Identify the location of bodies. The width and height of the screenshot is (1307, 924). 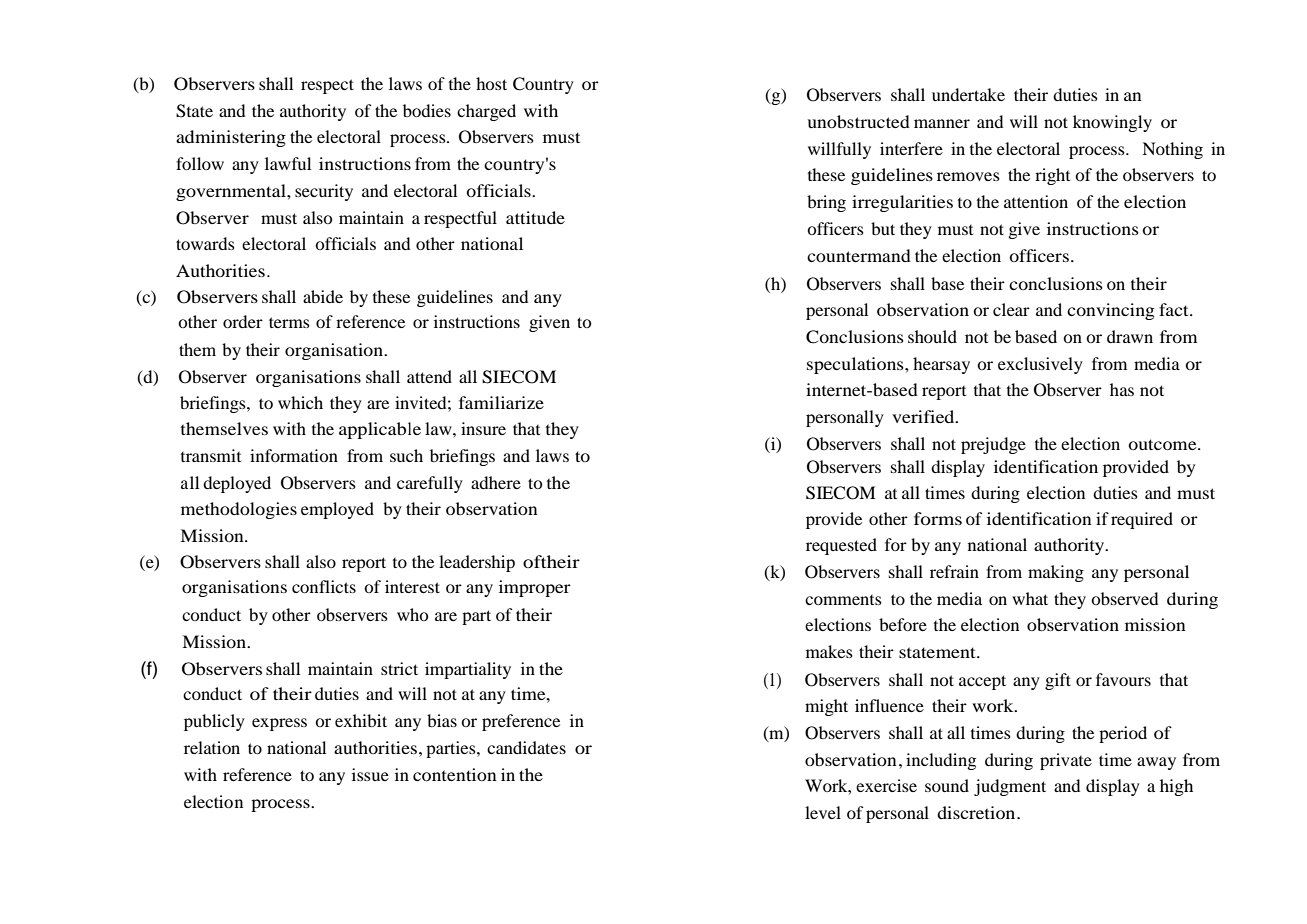
(427, 110).
